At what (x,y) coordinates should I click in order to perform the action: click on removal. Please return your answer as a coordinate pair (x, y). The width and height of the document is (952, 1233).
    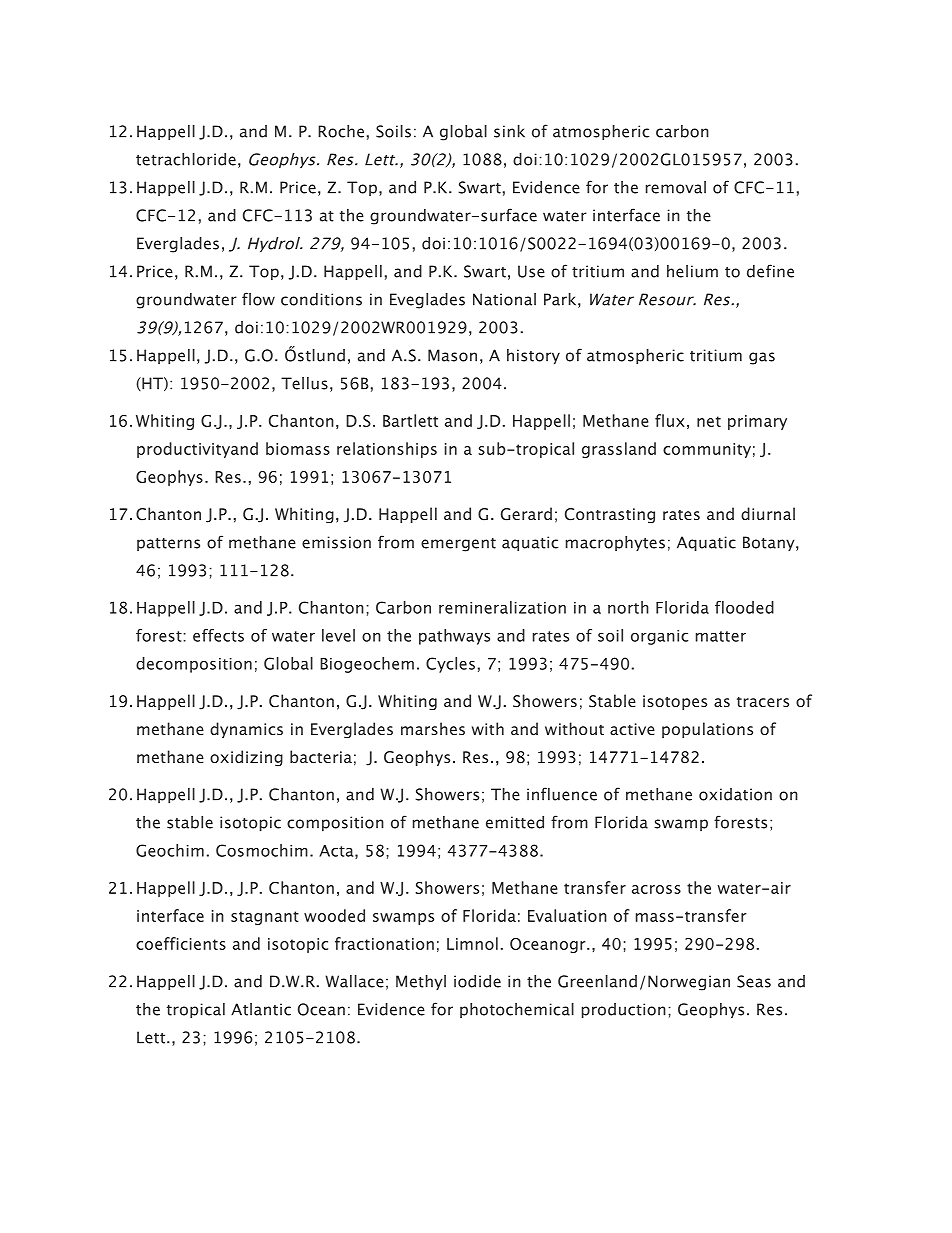
    Looking at the image, I should click on (676, 187).
